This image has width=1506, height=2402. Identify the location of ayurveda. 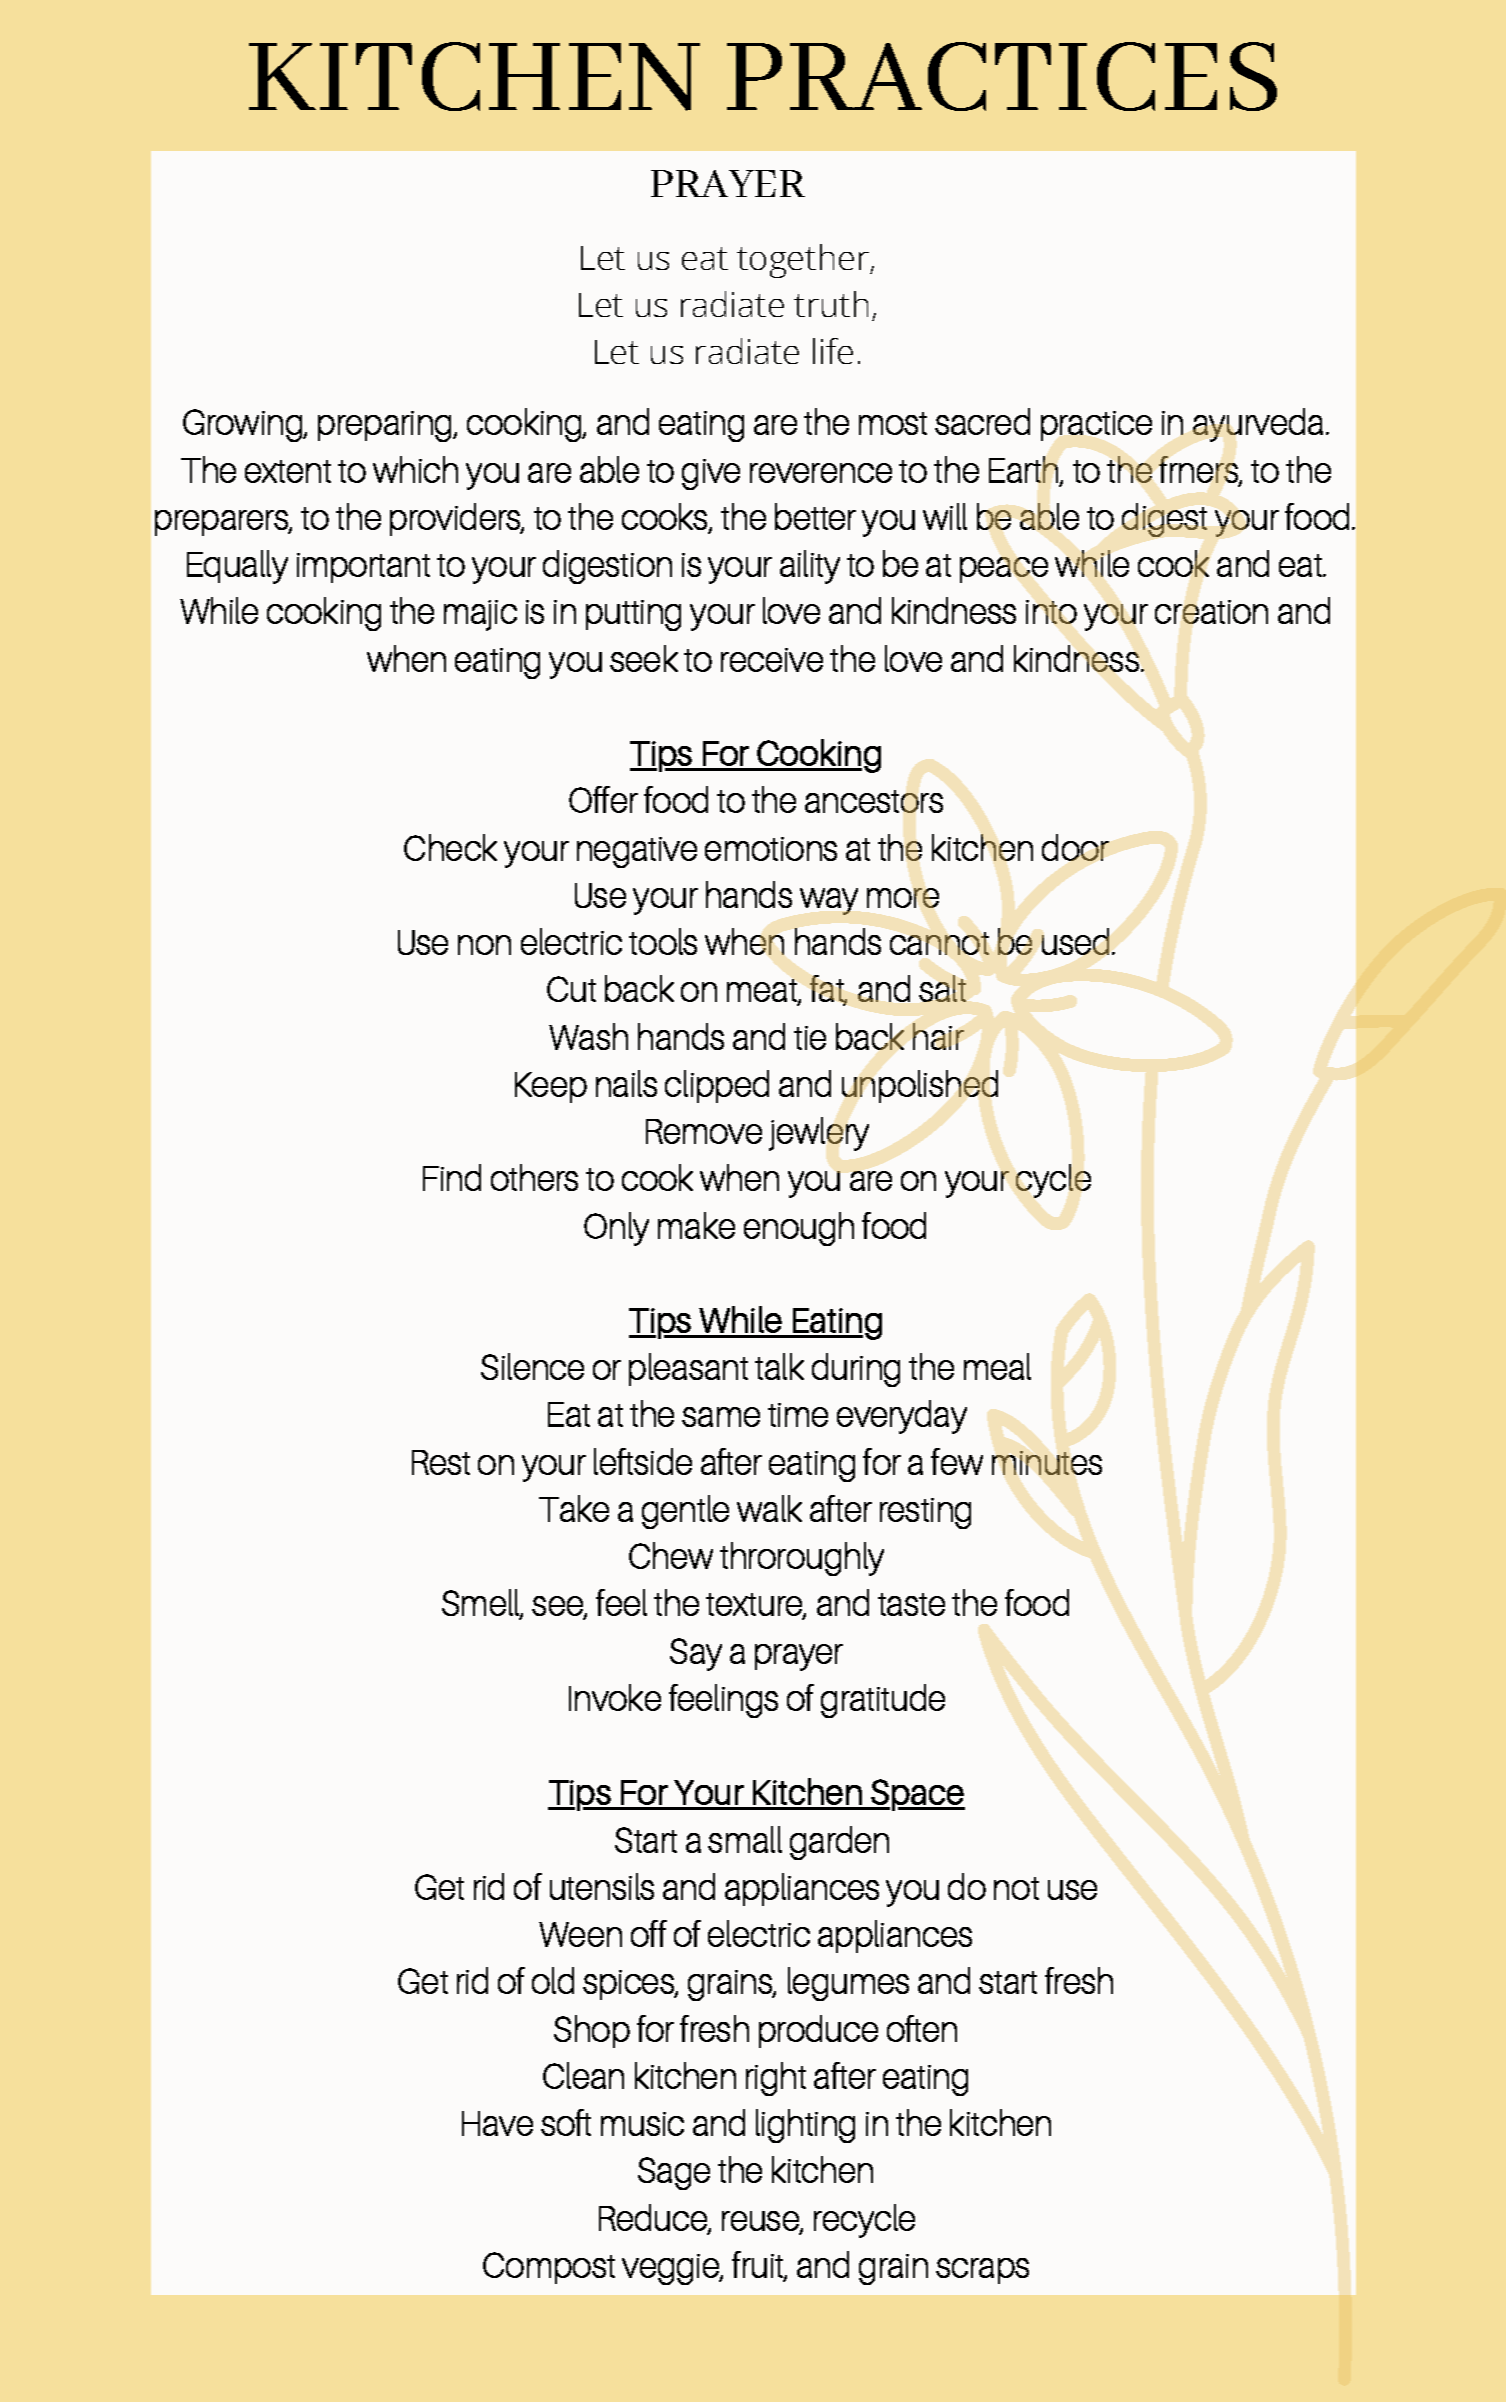
(1258, 425).
